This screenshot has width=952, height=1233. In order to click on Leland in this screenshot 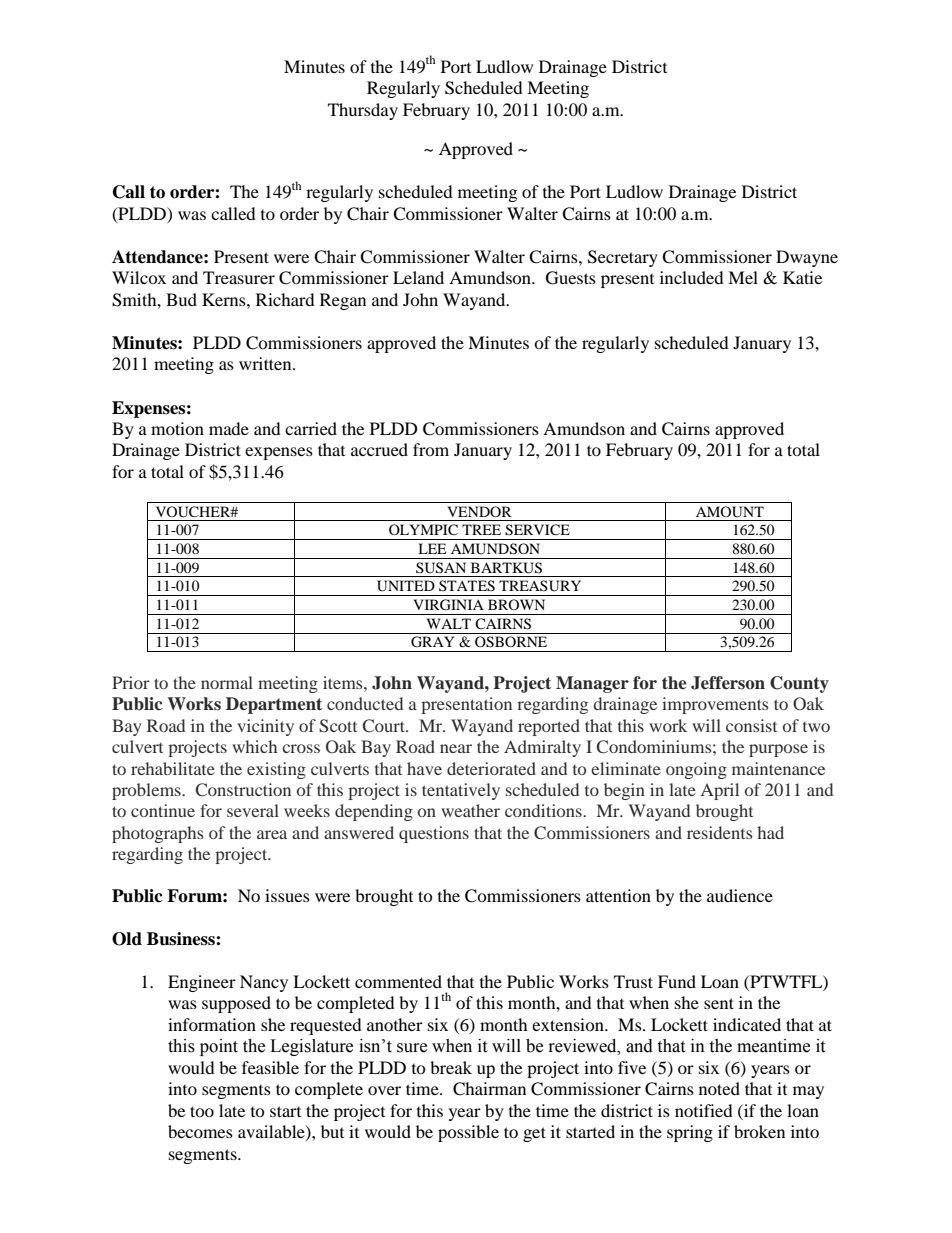, I will do `click(418, 277)`.
